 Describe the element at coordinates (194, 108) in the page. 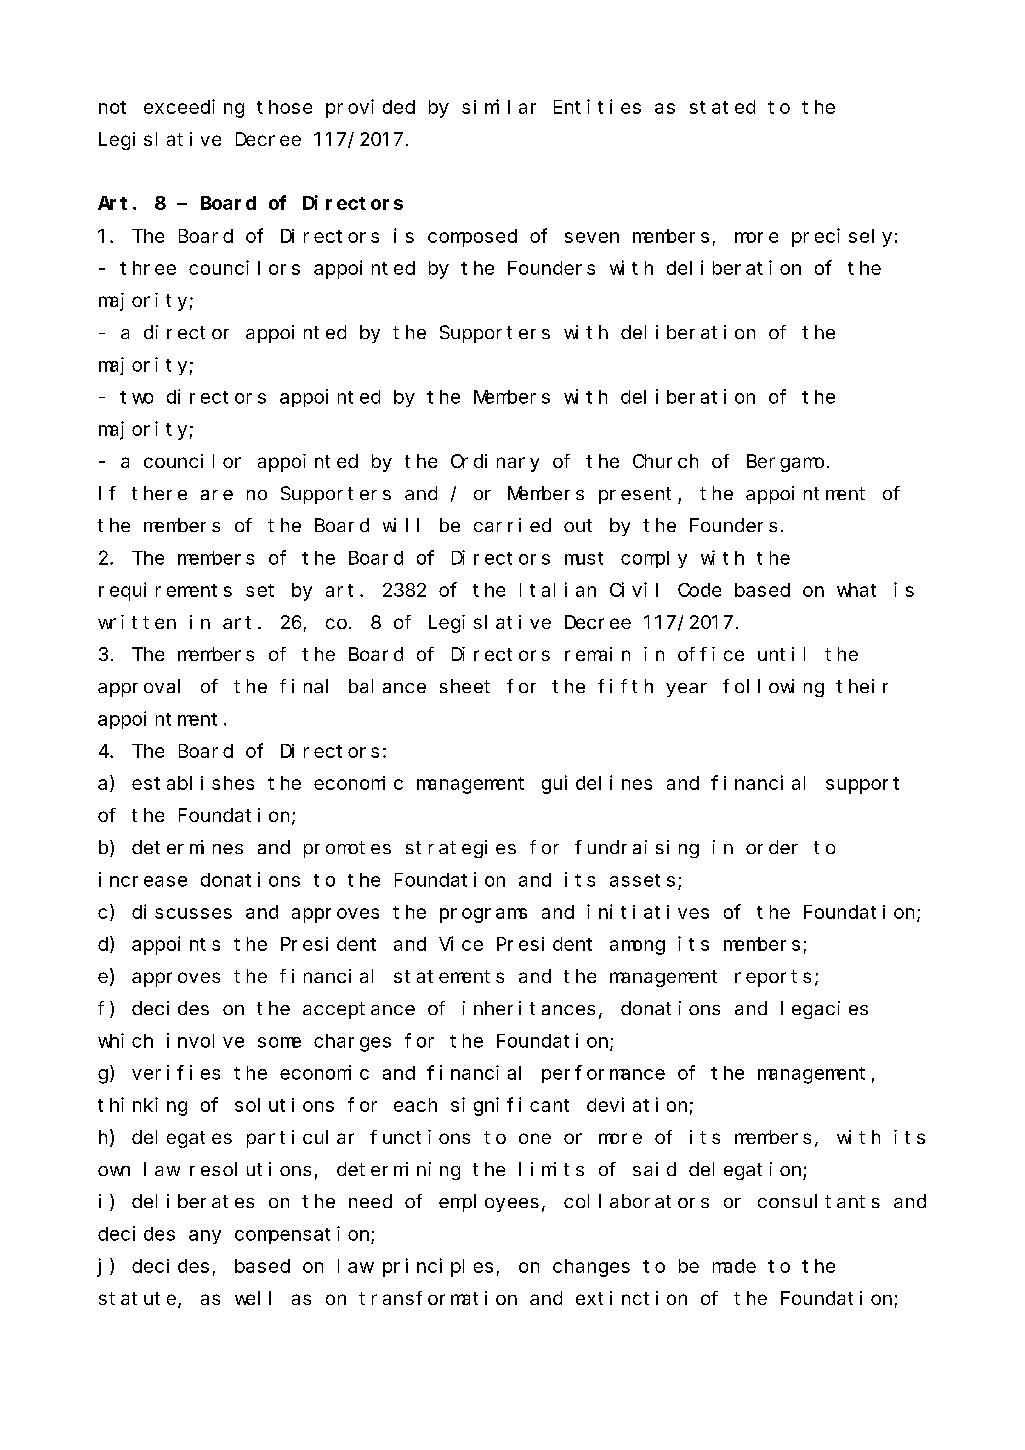

I see `exceeding` at that location.
